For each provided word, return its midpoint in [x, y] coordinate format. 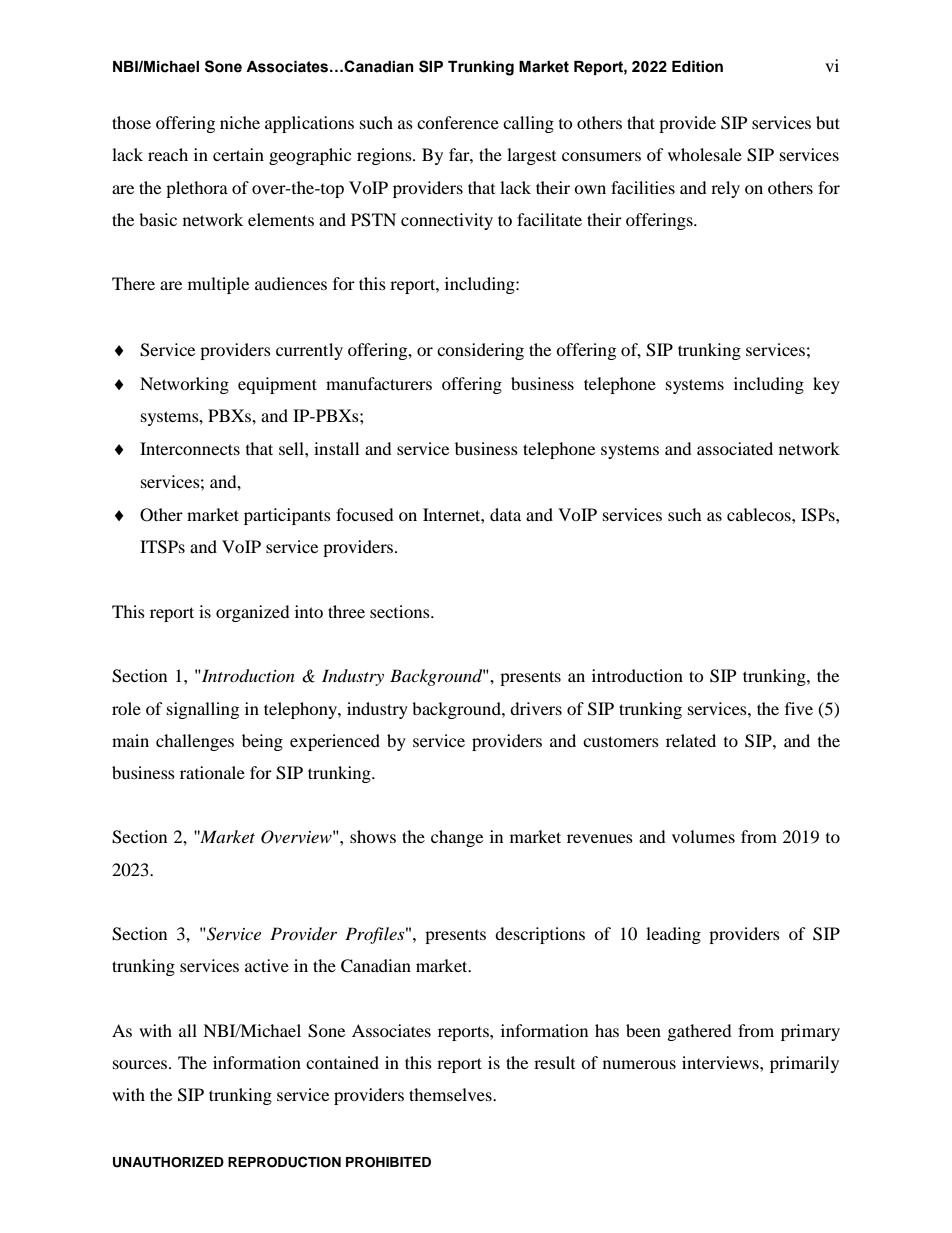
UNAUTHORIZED [168, 1162]
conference [458, 122]
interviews [721, 1062]
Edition [697, 66]
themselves [451, 1094]
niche [240, 122]
